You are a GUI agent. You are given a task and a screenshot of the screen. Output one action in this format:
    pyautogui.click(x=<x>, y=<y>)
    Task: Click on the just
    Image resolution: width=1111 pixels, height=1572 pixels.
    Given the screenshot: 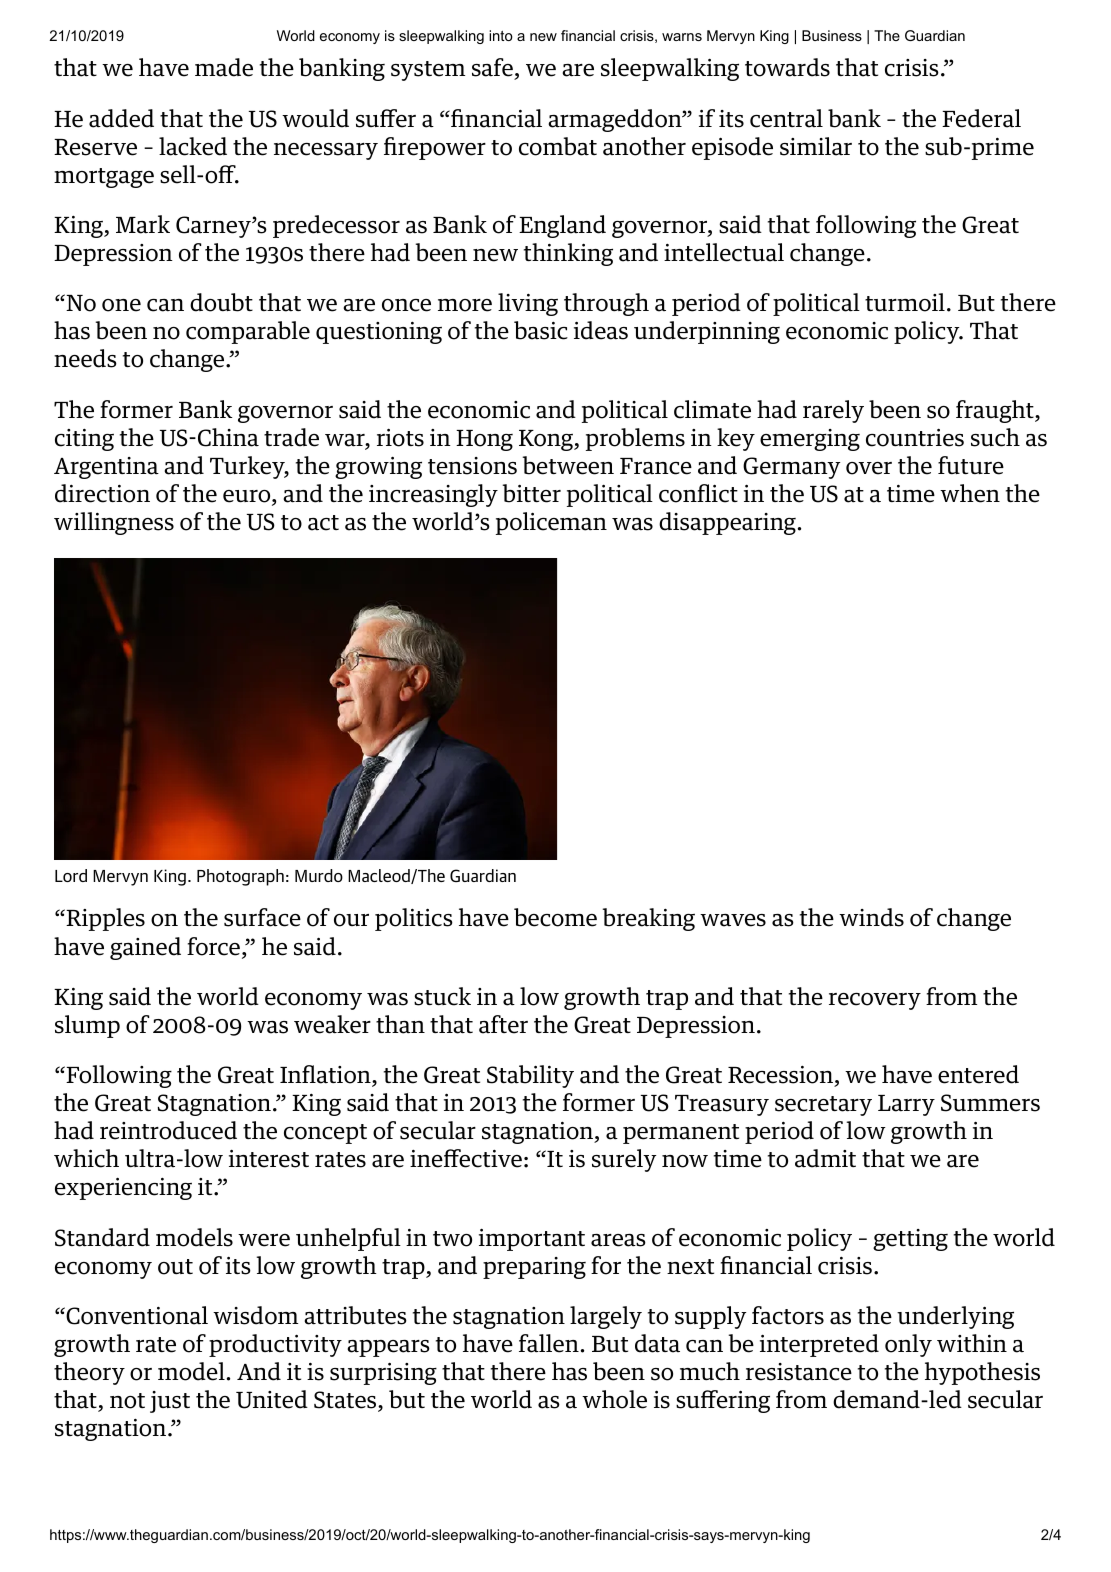 What is the action you would take?
    pyautogui.click(x=170, y=1402)
